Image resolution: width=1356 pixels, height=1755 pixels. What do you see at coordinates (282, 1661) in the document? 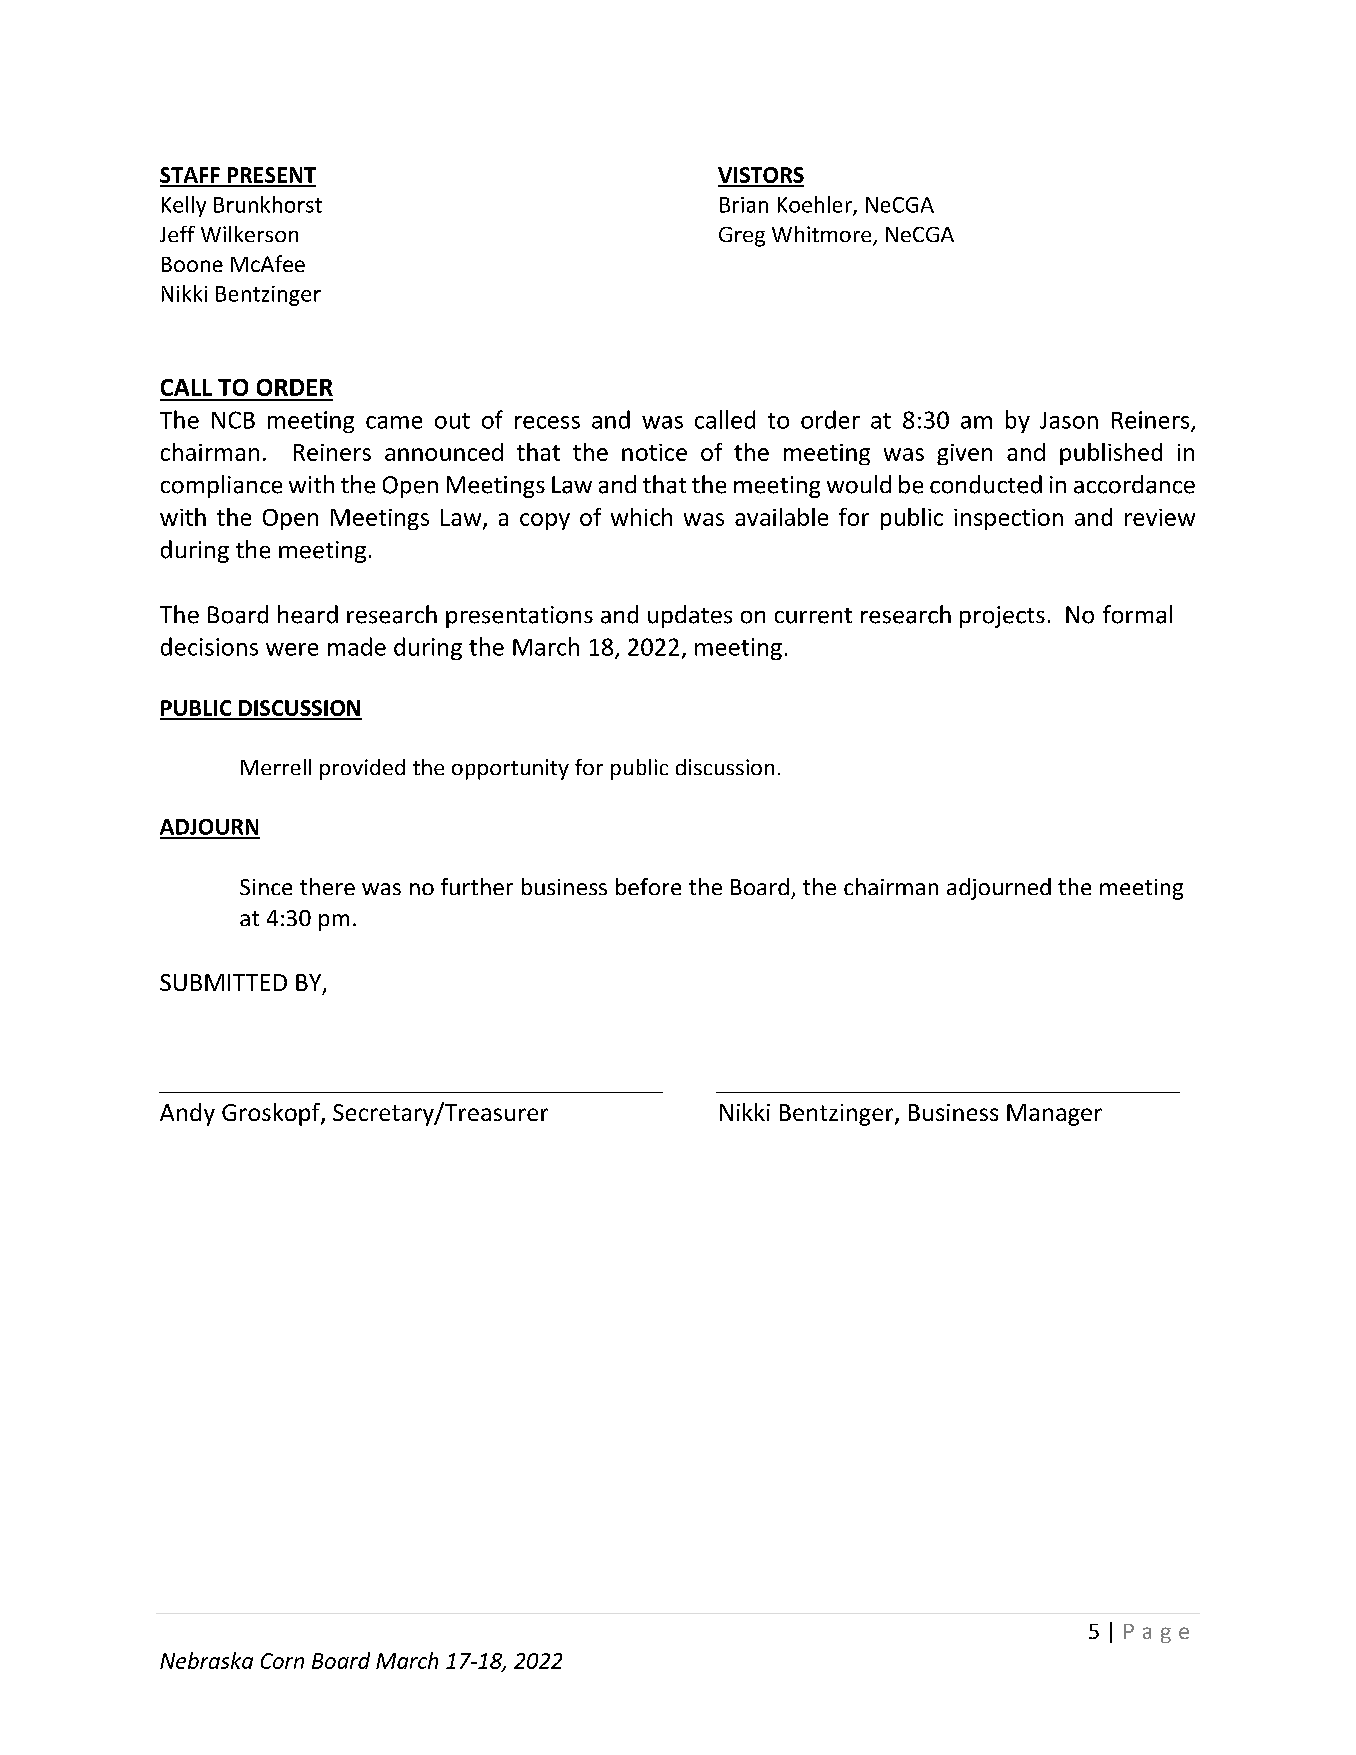
I see `Corn` at bounding box center [282, 1661].
